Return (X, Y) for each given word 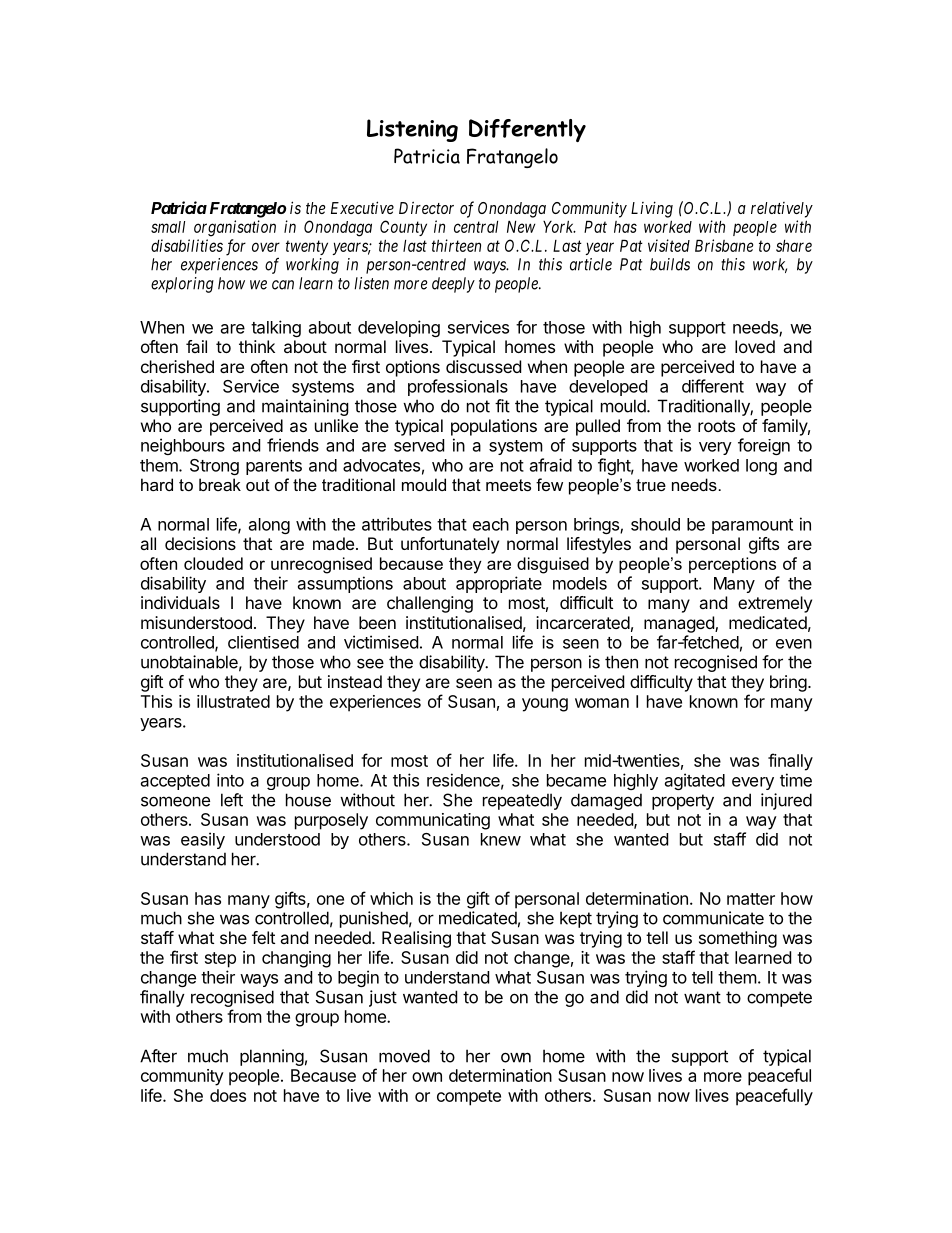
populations (494, 427)
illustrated (233, 701)
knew (501, 839)
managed (680, 624)
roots (716, 426)
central (476, 226)
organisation (235, 228)
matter (751, 899)
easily (203, 840)
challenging (430, 604)
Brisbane (724, 245)
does (228, 1095)
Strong (214, 467)
